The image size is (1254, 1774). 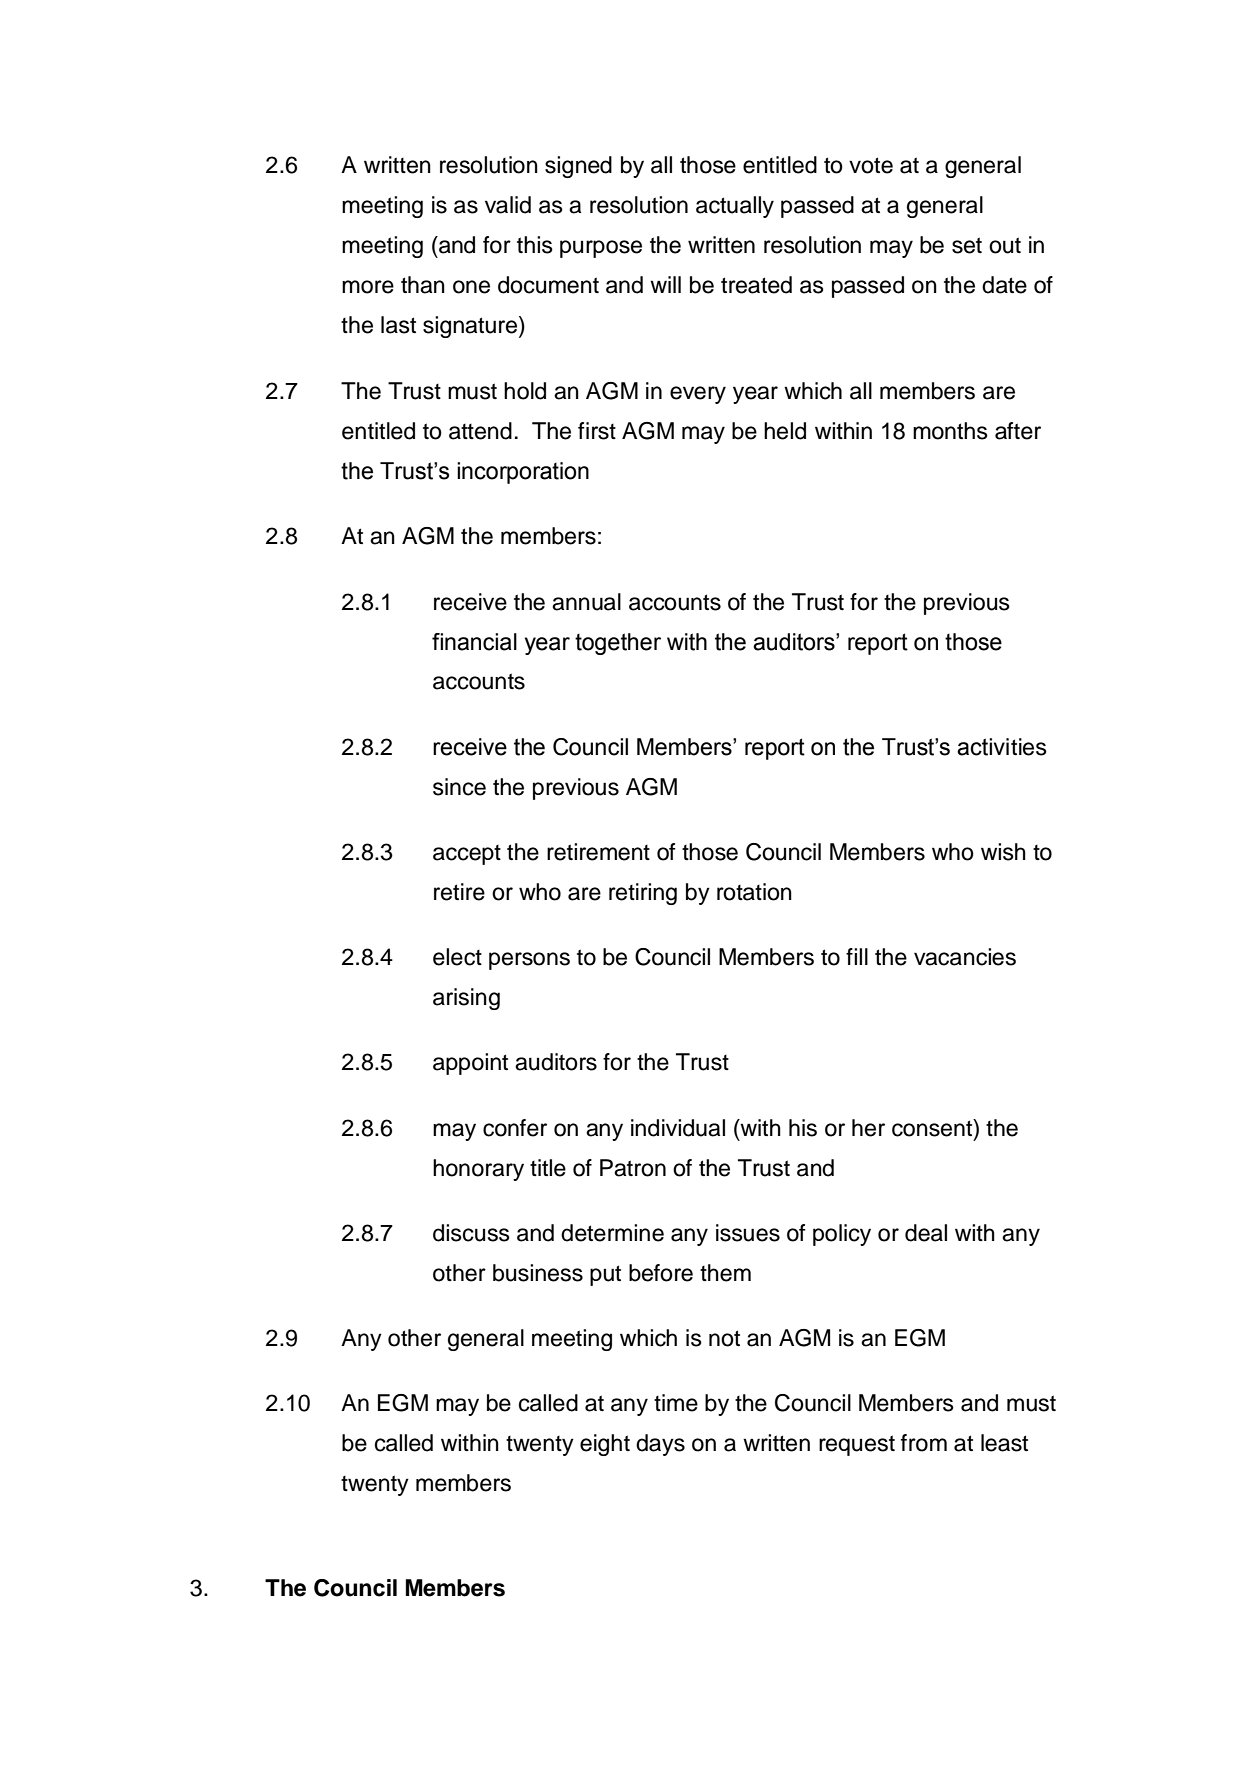 What do you see at coordinates (643, 894) in the screenshot?
I see `retiring` at bounding box center [643, 894].
